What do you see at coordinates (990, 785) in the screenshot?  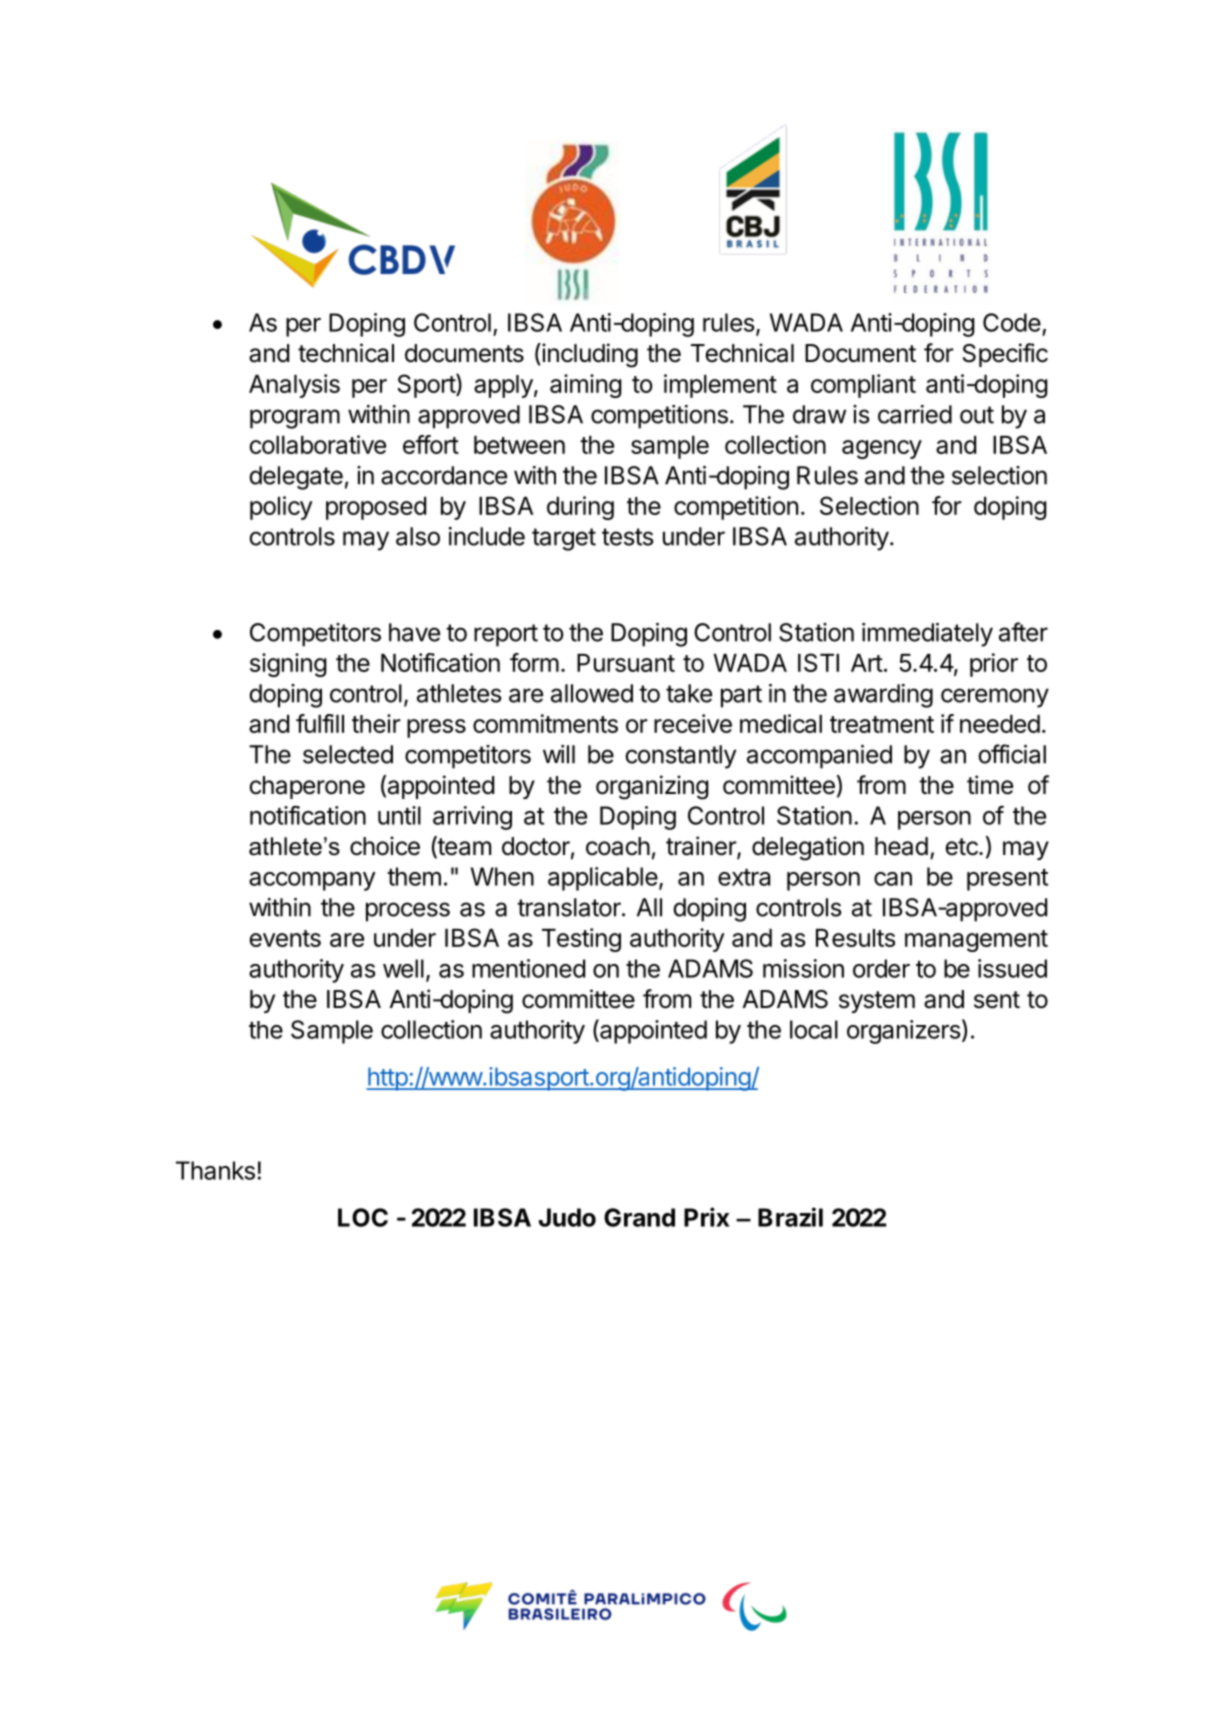 I see `time` at bounding box center [990, 785].
